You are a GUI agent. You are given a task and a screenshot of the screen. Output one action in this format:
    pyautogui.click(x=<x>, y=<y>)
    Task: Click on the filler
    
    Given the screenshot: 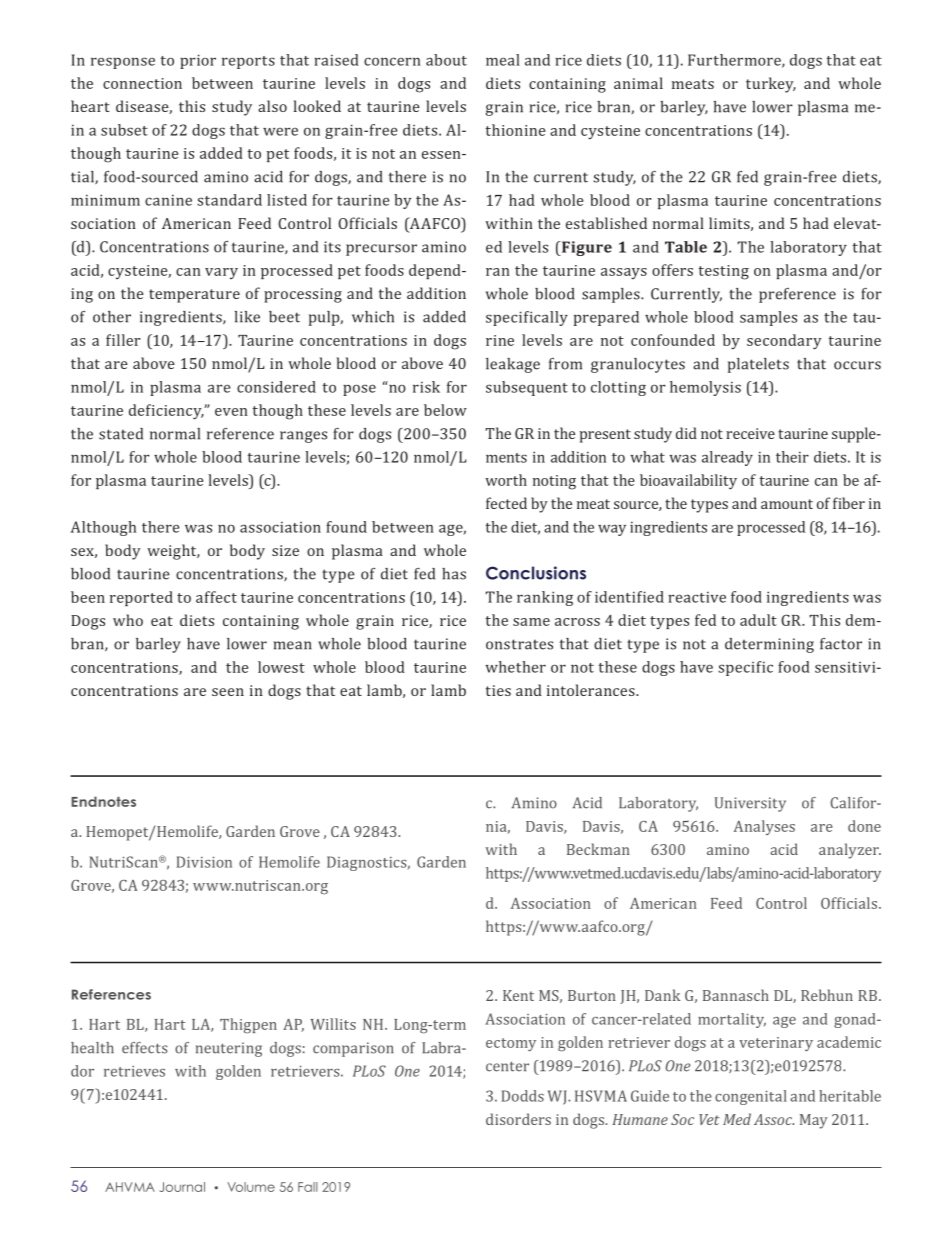 What is the action you would take?
    pyautogui.click(x=123, y=340)
